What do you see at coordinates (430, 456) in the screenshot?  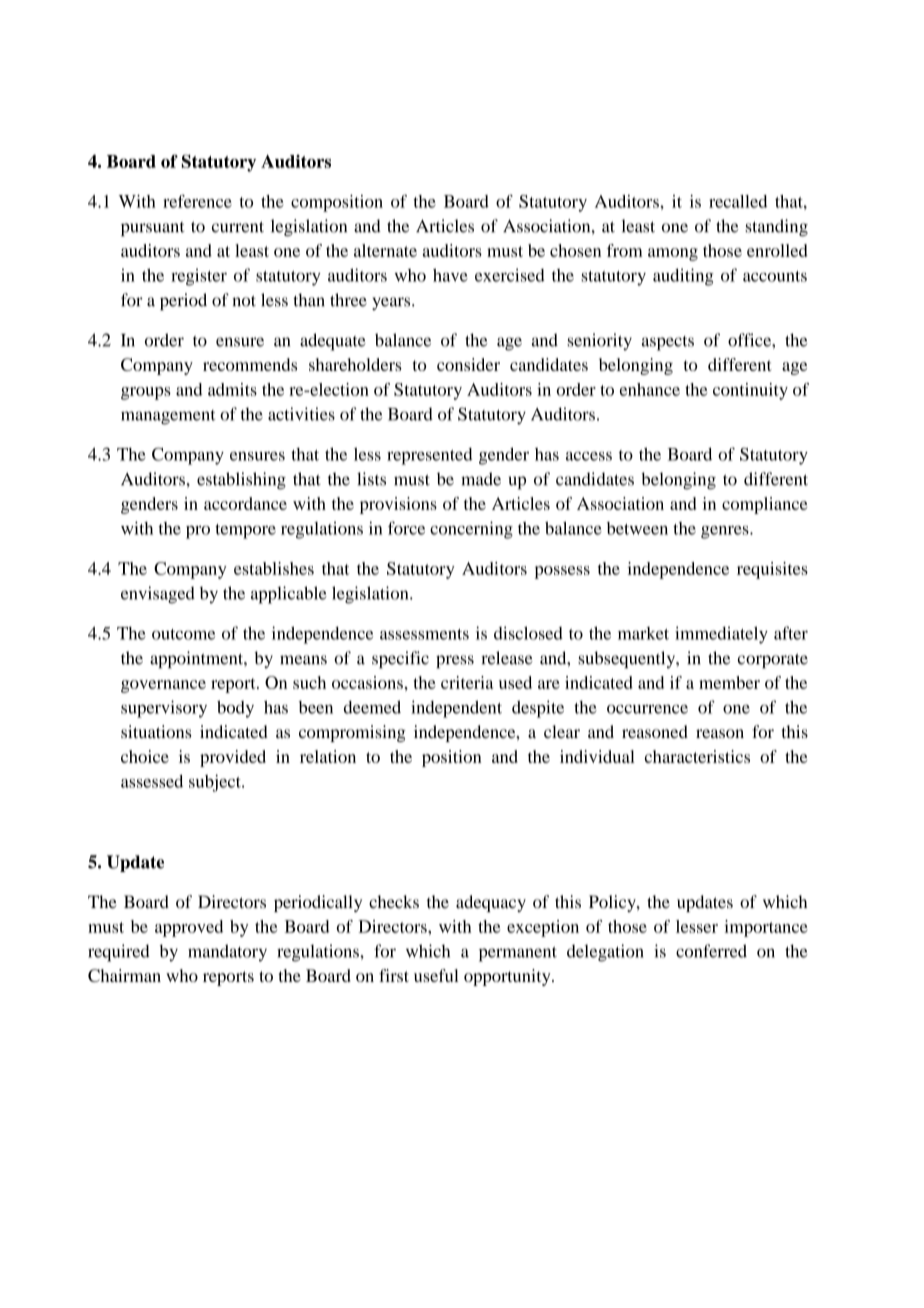 I see `represented` at bounding box center [430, 456].
